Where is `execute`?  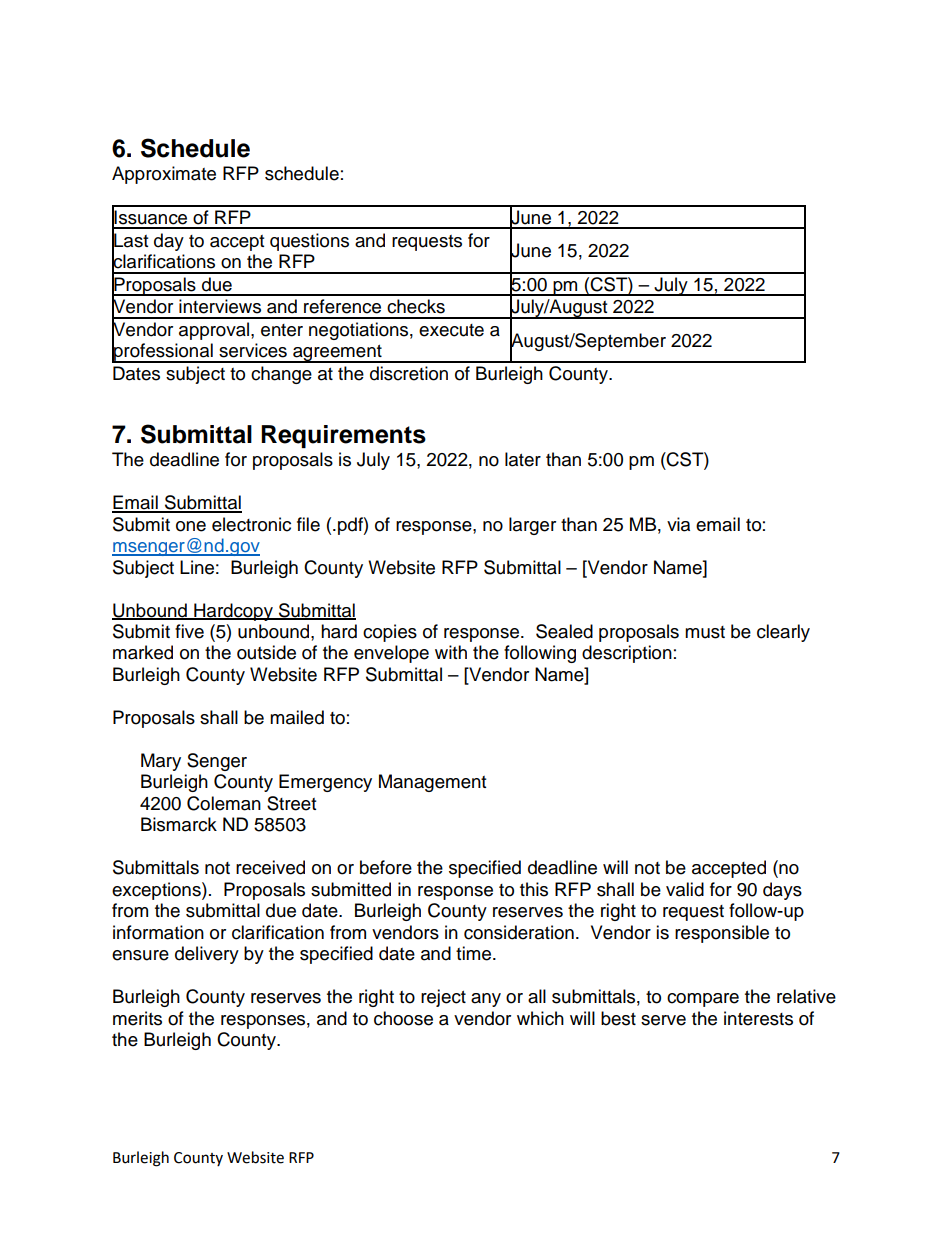
execute is located at coordinates (451, 330).
